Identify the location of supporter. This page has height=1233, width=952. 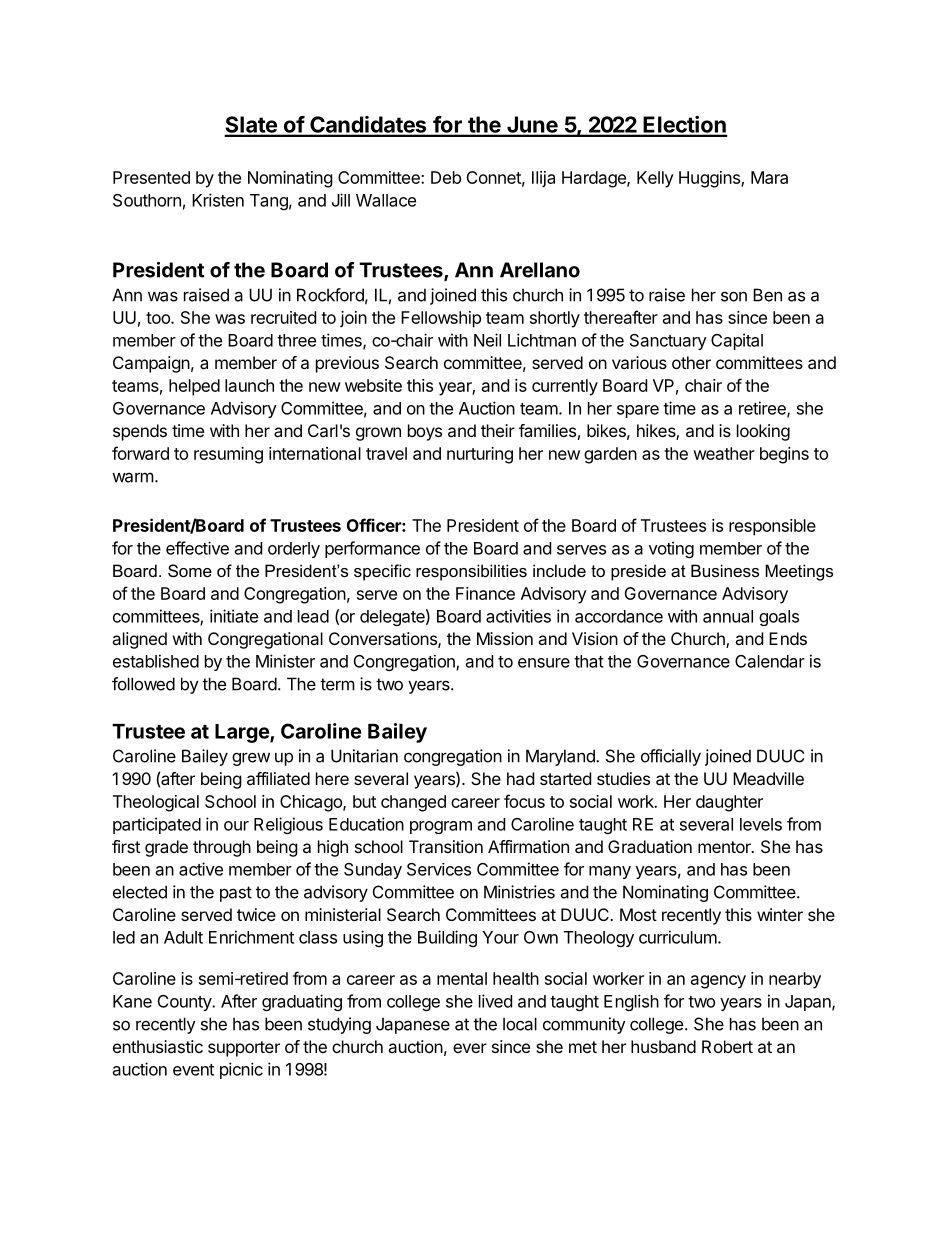
(244, 1049).
